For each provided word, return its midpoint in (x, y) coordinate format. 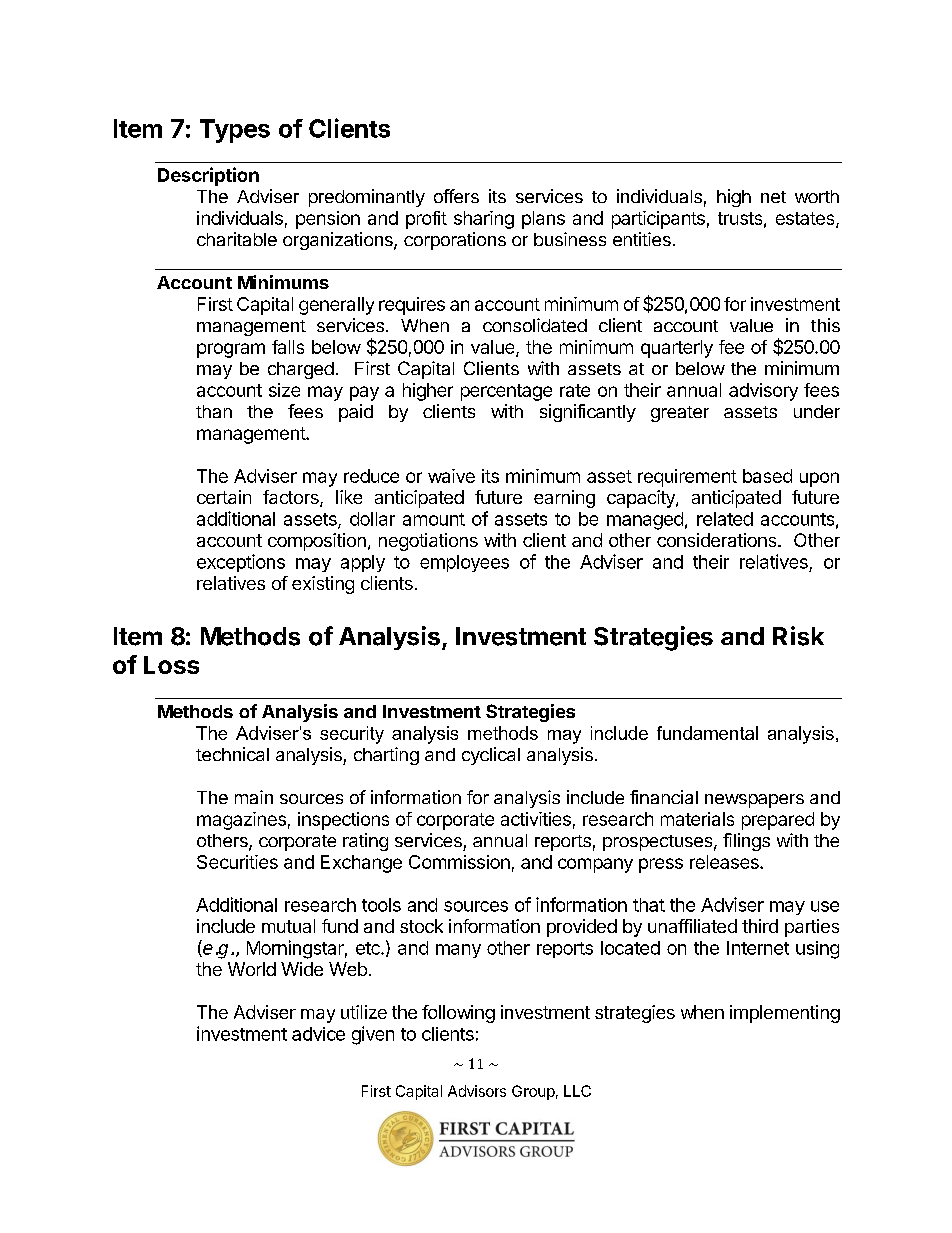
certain (224, 497)
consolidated (535, 325)
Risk (798, 636)
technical (232, 754)
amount (434, 519)
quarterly (677, 349)
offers (456, 196)
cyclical (491, 756)
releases (725, 862)
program (231, 350)
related (725, 519)
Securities (237, 862)
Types (235, 131)
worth (817, 196)
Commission (459, 862)
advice (318, 1034)
